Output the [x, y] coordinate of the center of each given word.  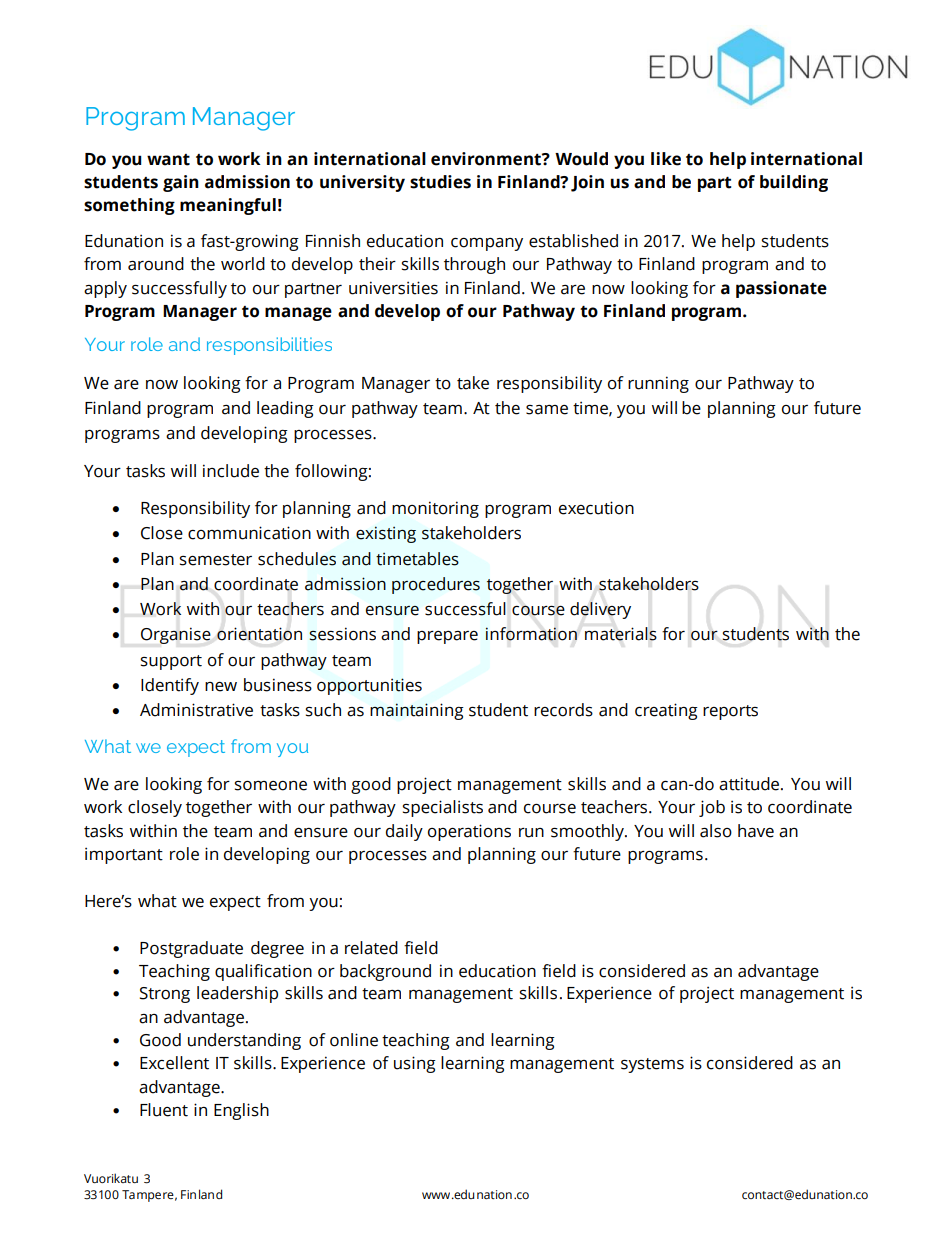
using [415, 1064]
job [712, 808]
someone [270, 786]
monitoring [435, 509]
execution [596, 508]
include [231, 471]
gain [181, 183]
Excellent [174, 1063]
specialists [442, 808]
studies [440, 182]
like [666, 159]
